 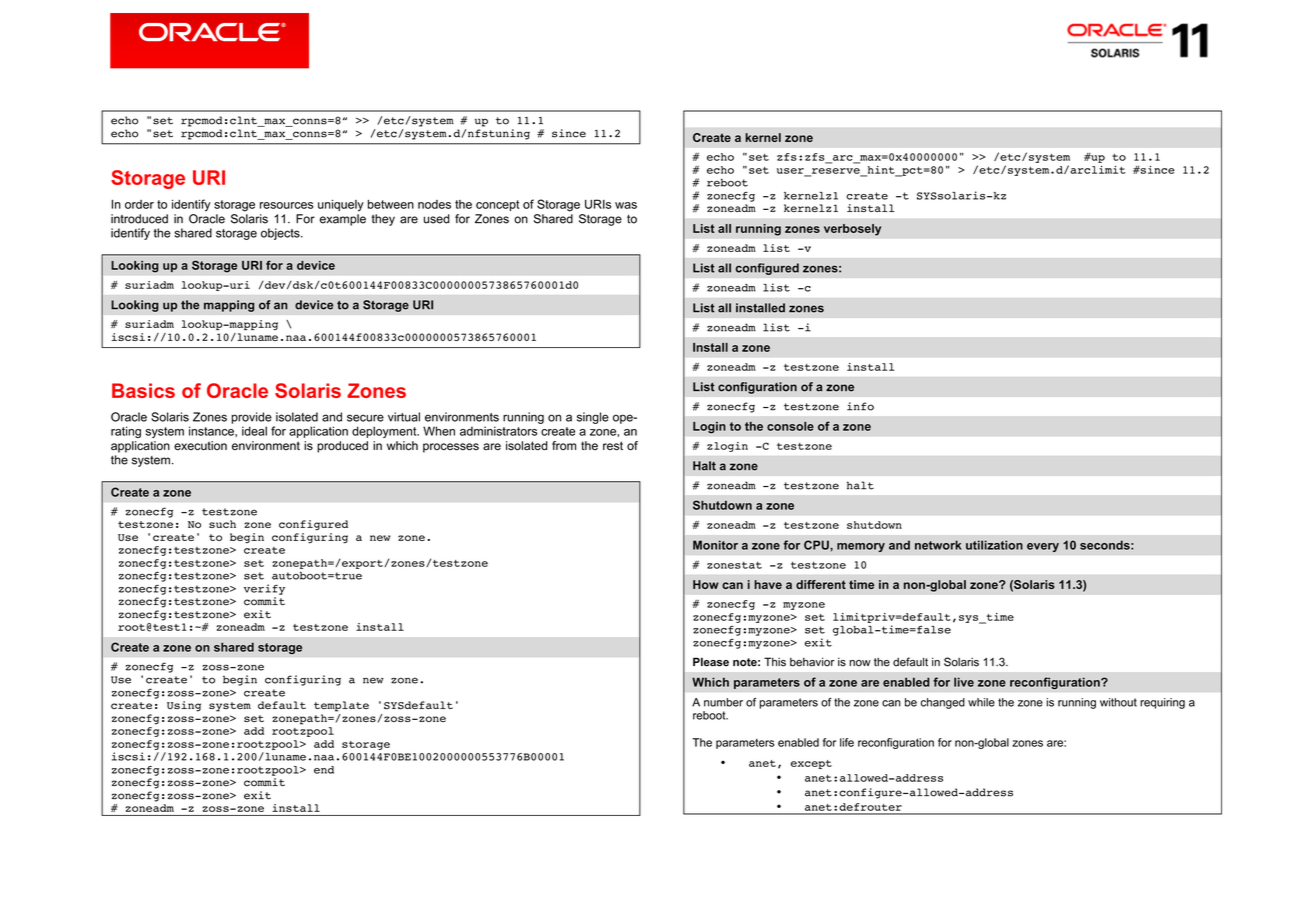 I want to click on end, so click(x=324, y=770).
